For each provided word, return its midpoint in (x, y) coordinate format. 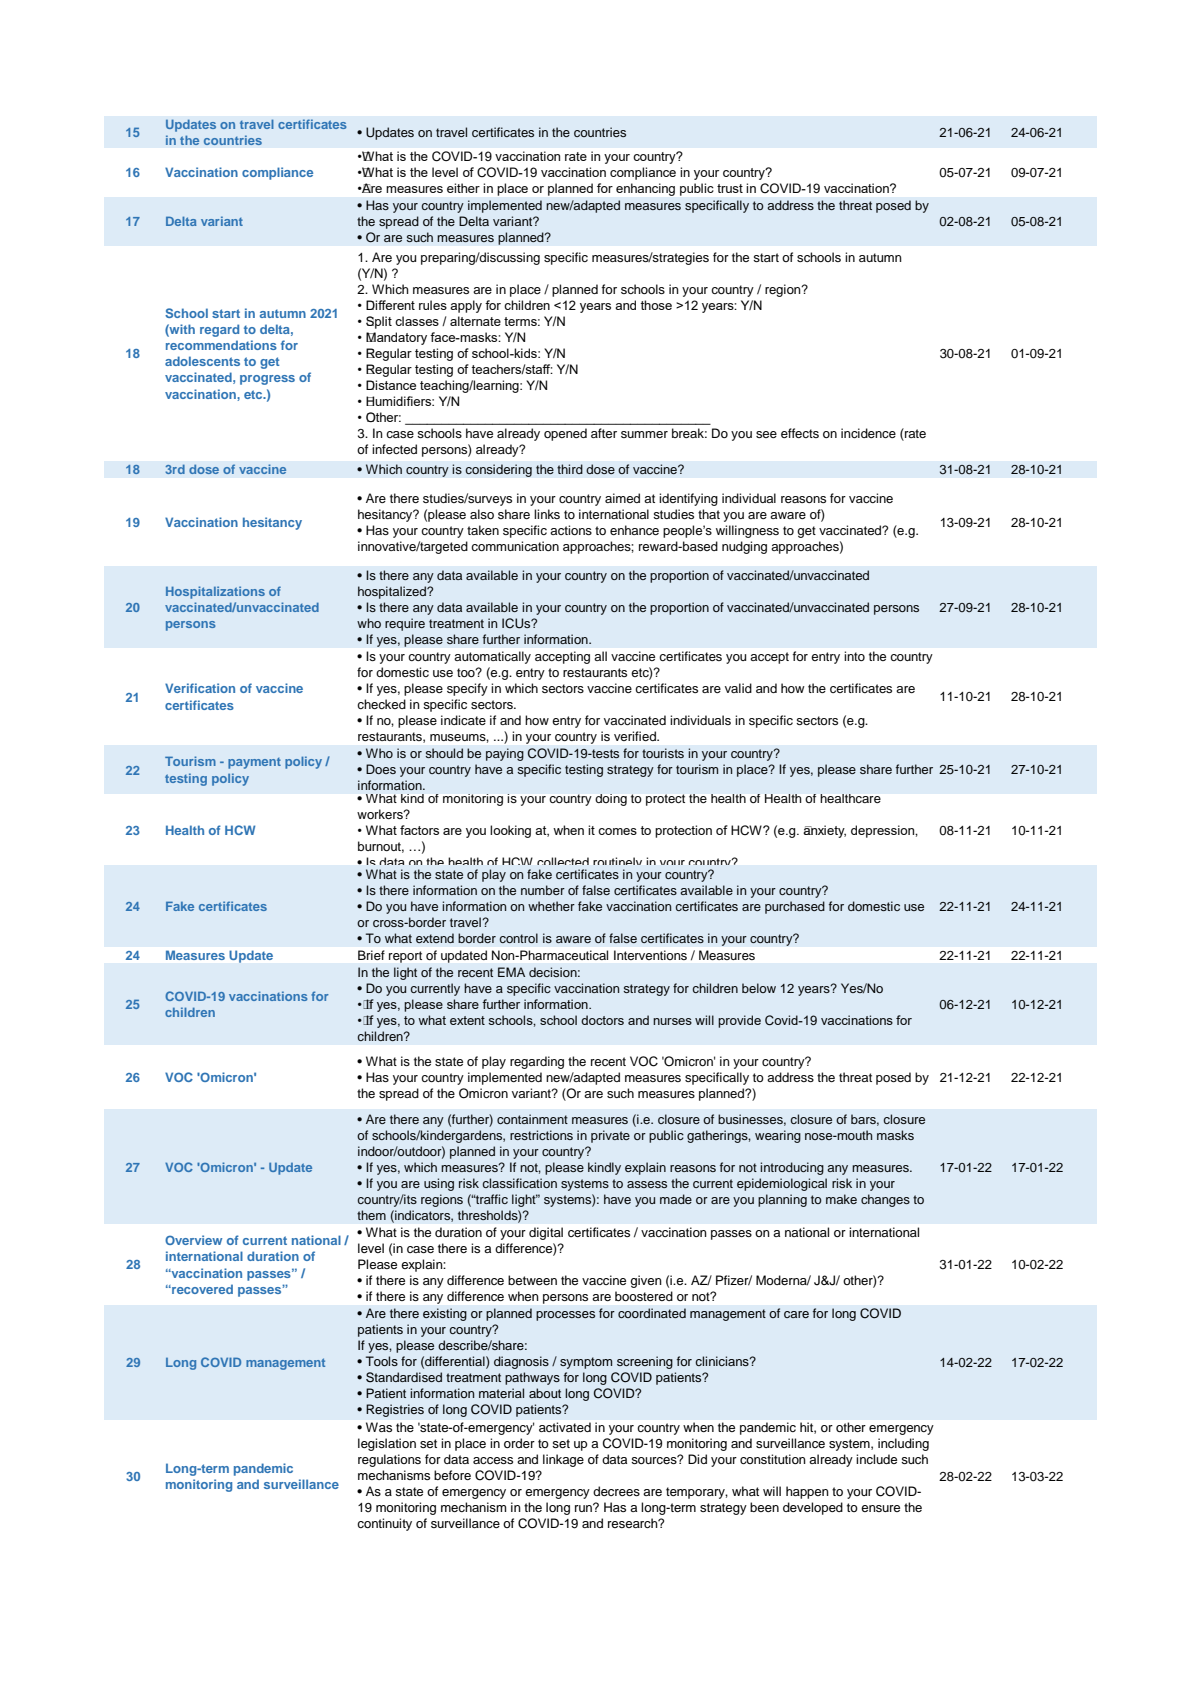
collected (563, 863)
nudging (744, 547)
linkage (563, 1460)
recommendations (221, 345)
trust (730, 188)
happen (807, 1492)
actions (571, 530)
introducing (792, 1168)
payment (254, 763)
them (371, 1215)
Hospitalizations (215, 592)
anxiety (824, 831)
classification (519, 1183)
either (463, 188)
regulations (389, 1460)
